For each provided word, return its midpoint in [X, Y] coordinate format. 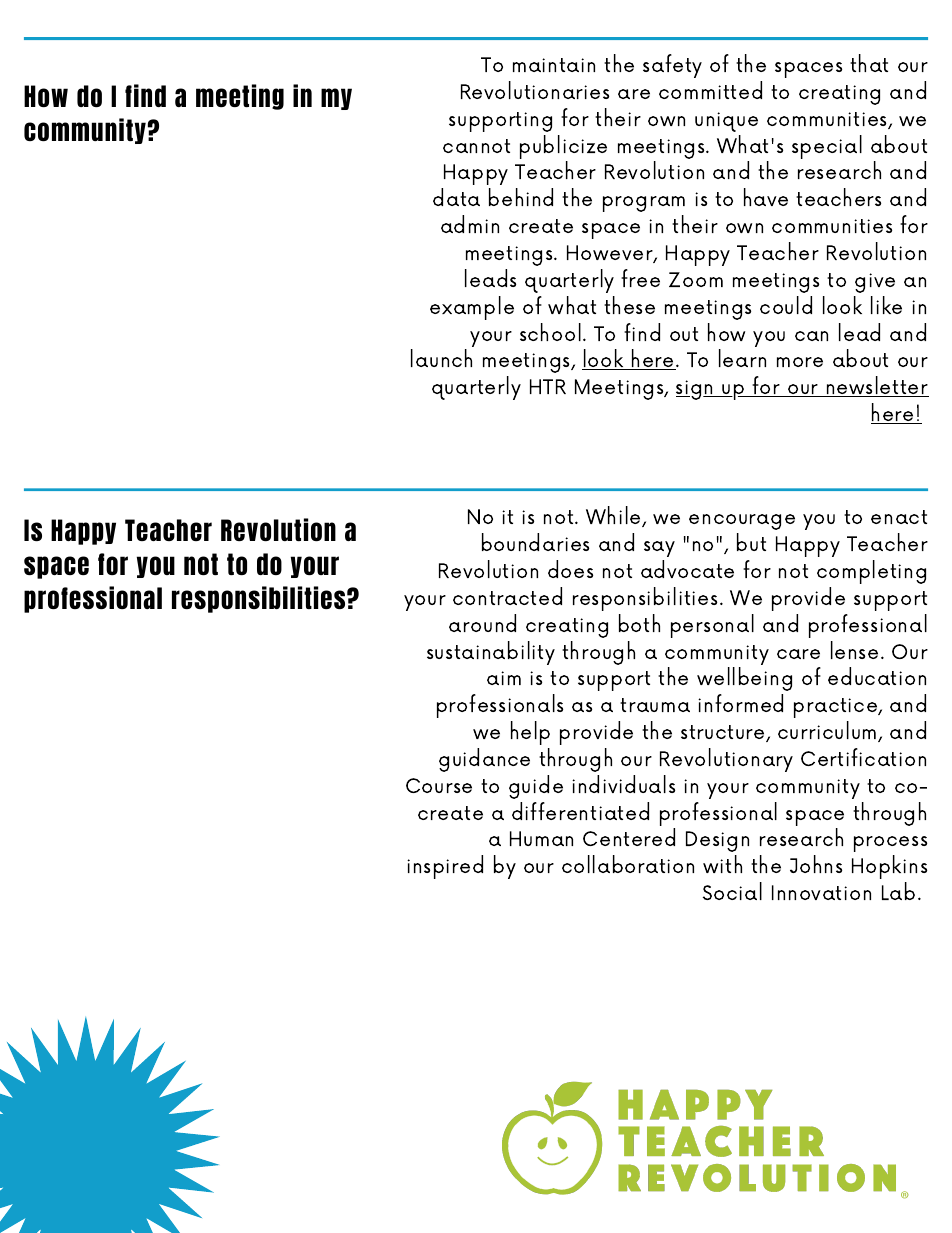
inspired [445, 867]
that [869, 63]
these [629, 305]
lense [854, 650]
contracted [507, 596]
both [639, 623]
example [472, 308]
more [800, 362]
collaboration [628, 864]
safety [672, 66]
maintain [554, 65]
